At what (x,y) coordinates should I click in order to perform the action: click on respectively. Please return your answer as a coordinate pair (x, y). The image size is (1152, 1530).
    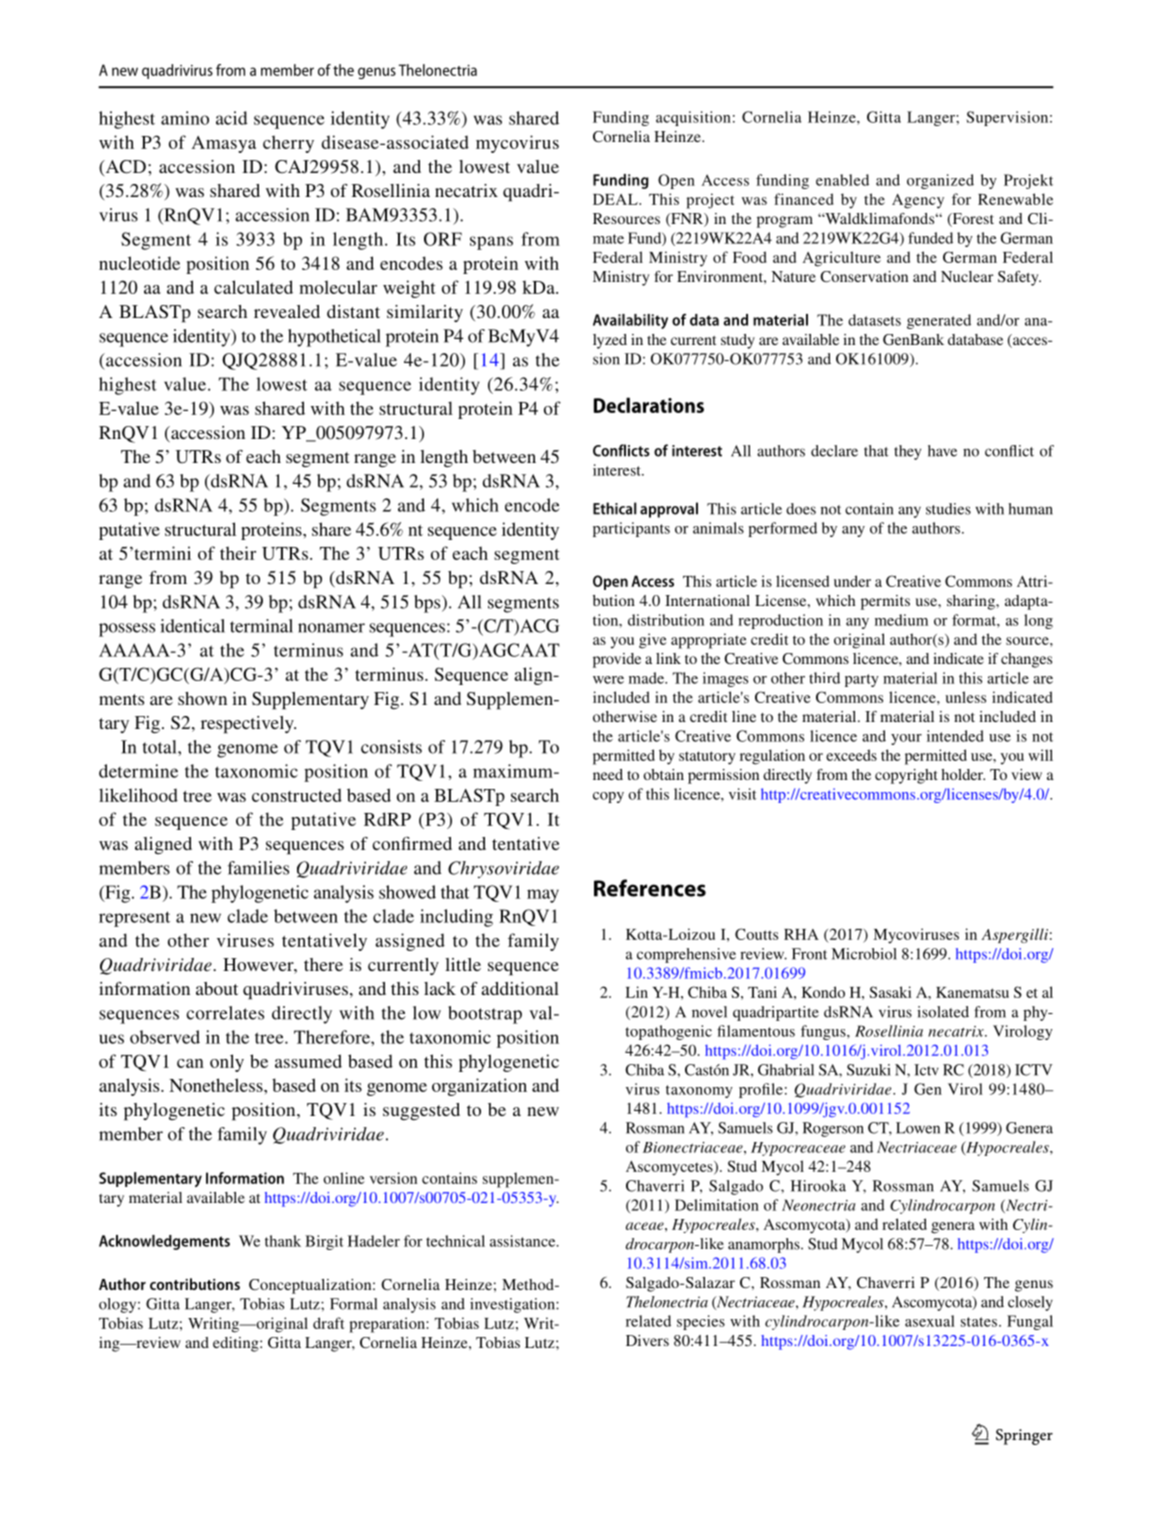
    Looking at the image, I should click on (248, 725).
